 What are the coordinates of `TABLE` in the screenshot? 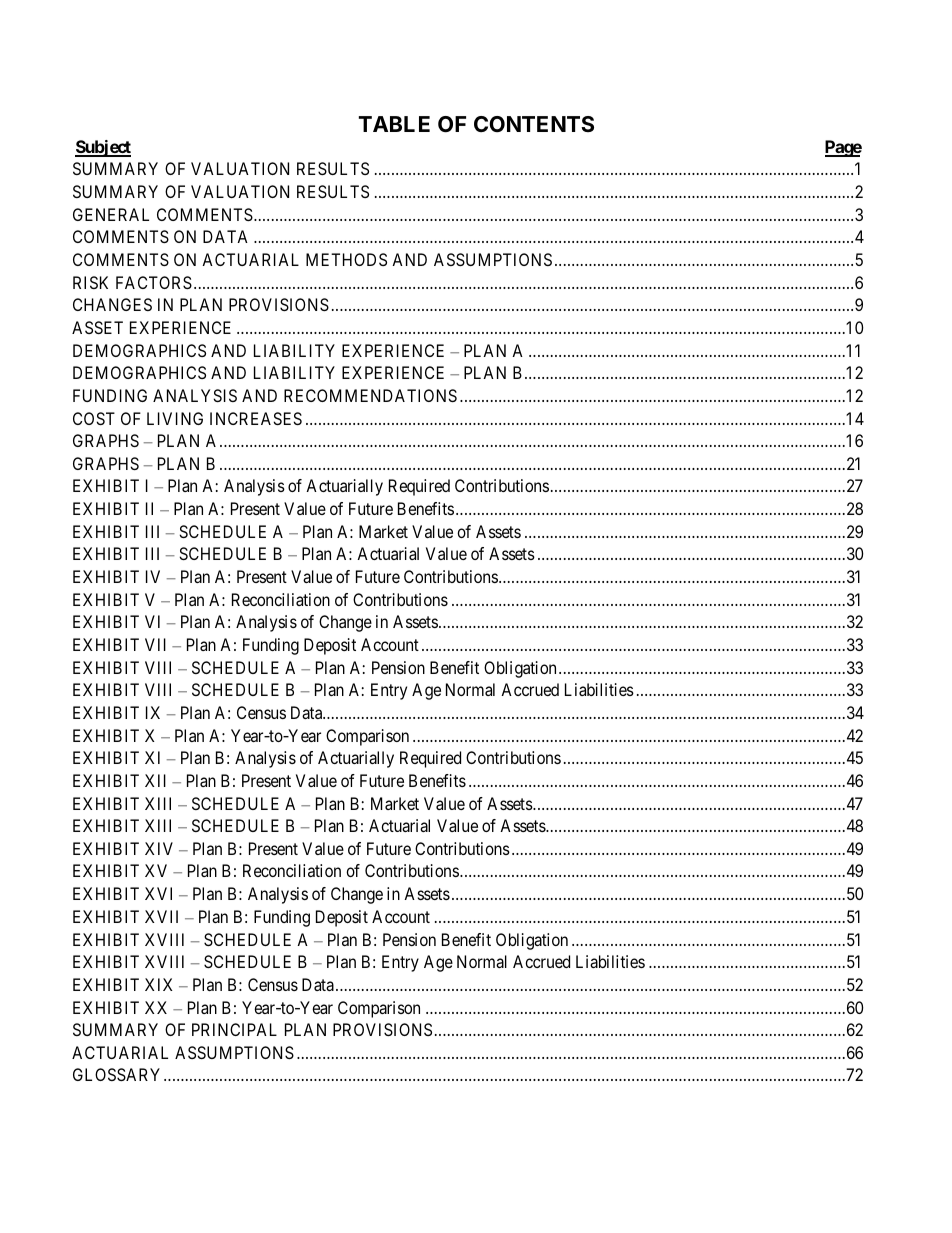 It's located at (394, 124).
